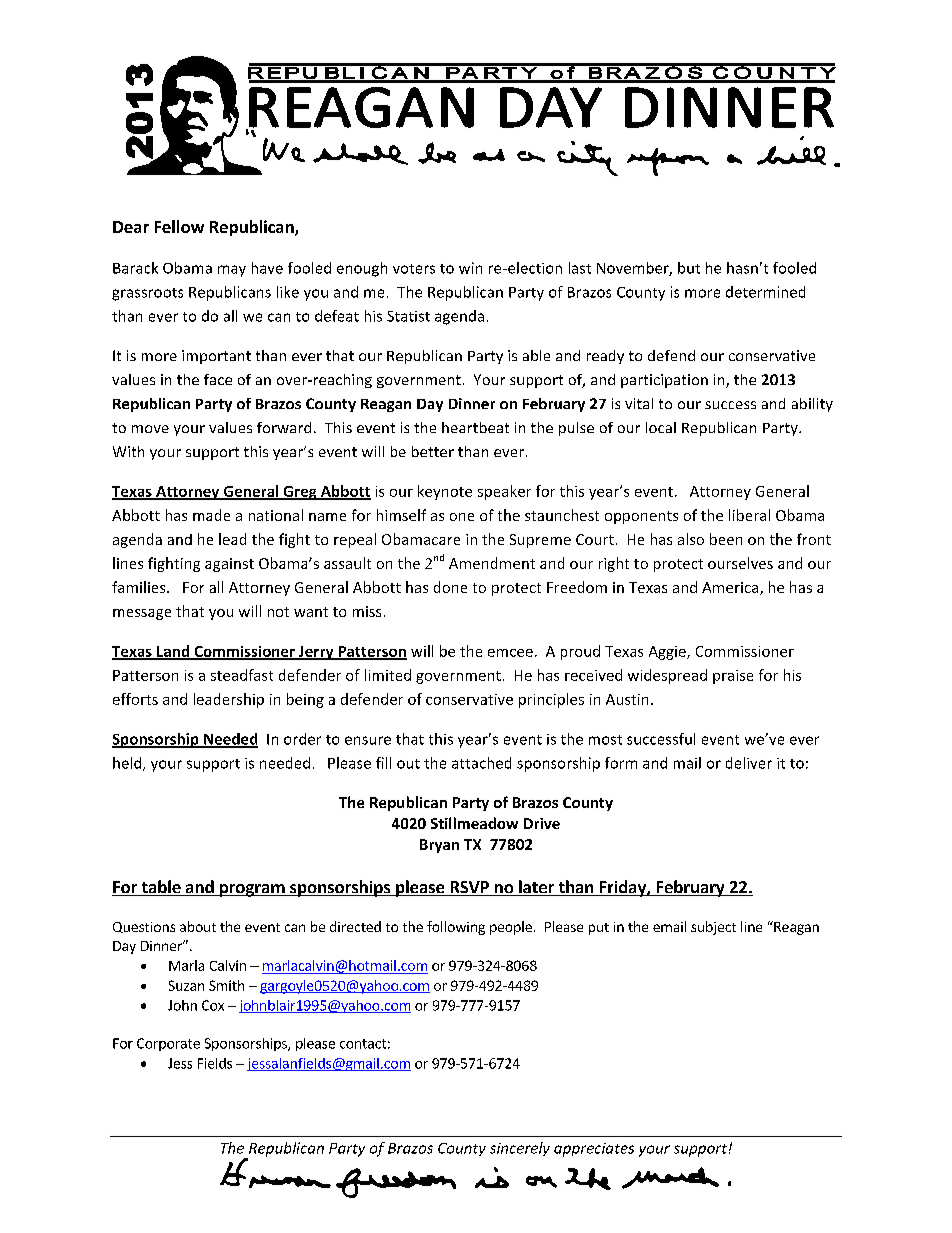  I want to click on against, so click(229, 565).
